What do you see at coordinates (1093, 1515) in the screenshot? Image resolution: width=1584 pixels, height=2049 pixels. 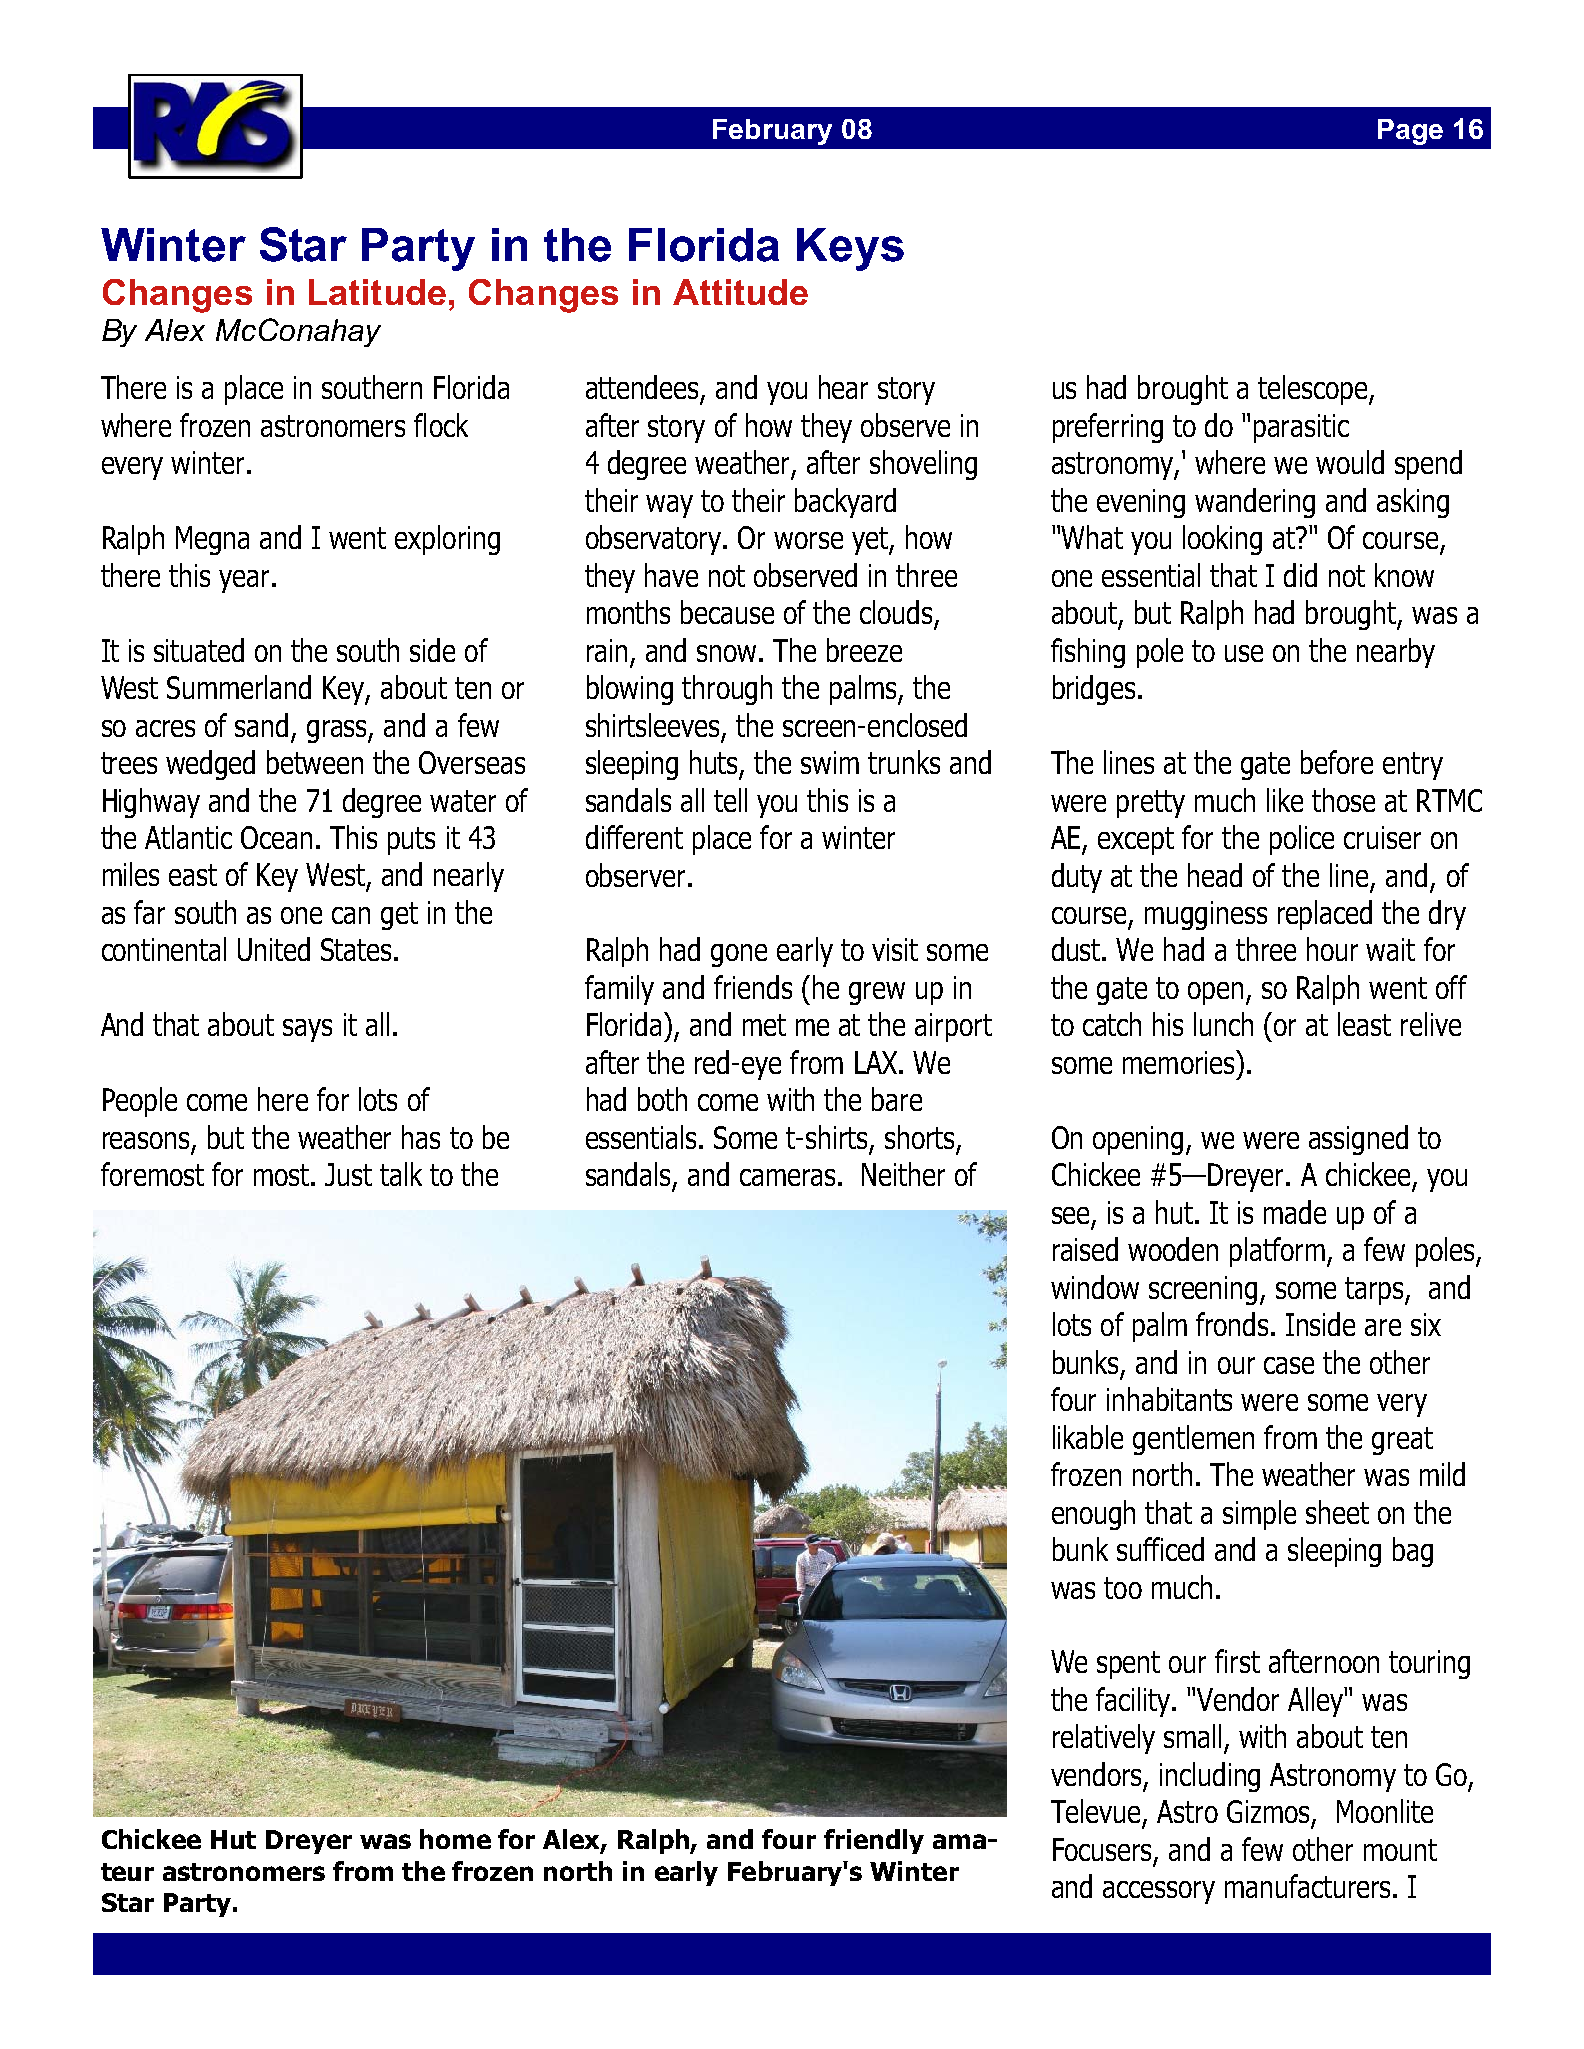 I see `enough` at bounding box center [1093, 1515].
